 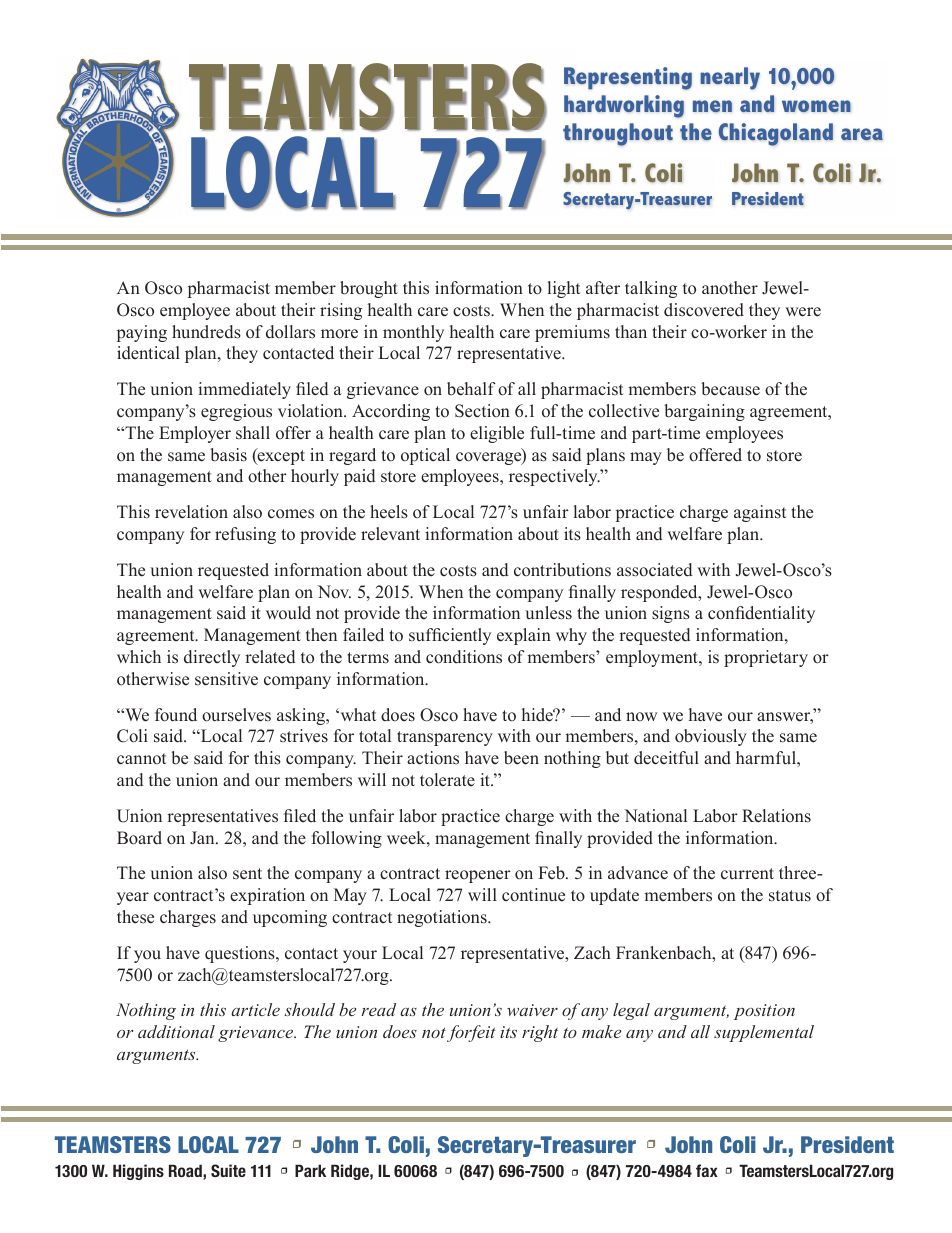 I want to click on directly, so click(x=212, y=658).
